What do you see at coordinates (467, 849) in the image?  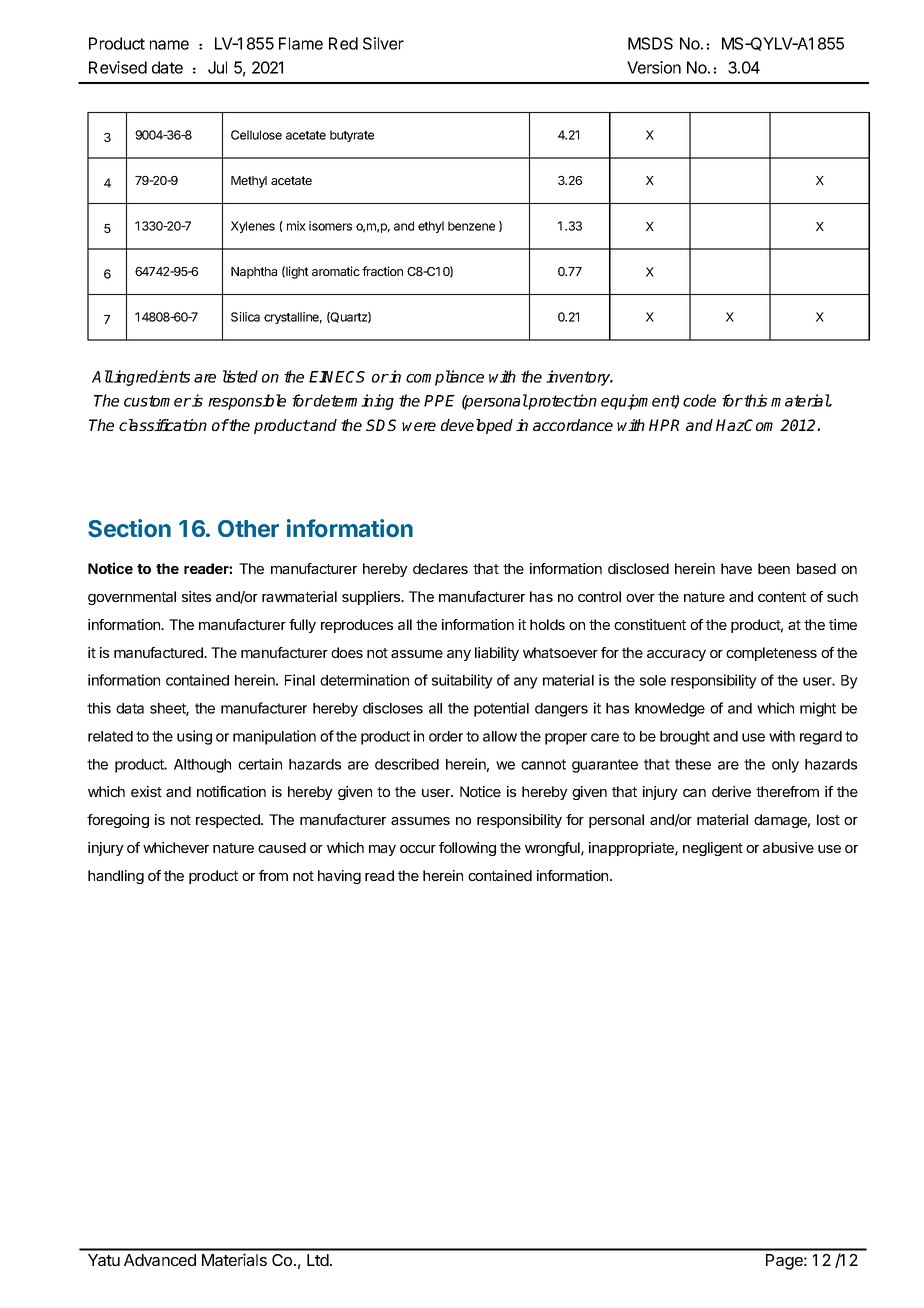 I see `following` at bounding box center [467, 849].
